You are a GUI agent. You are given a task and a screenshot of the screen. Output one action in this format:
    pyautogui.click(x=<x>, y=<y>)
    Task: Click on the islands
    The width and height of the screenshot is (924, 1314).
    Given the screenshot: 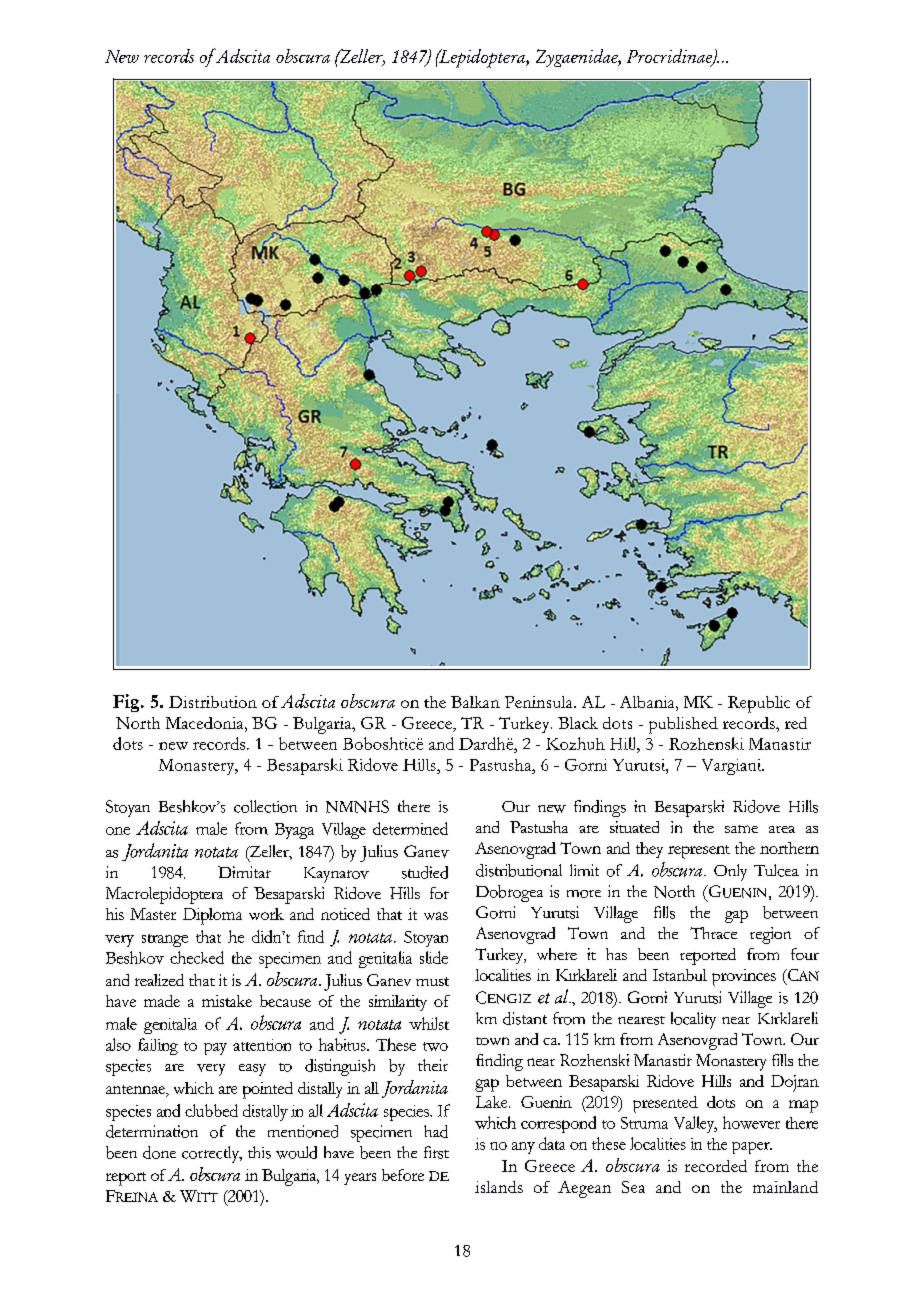 What is the action you would take?
    pyautogui.click(x=499, y=1187)
